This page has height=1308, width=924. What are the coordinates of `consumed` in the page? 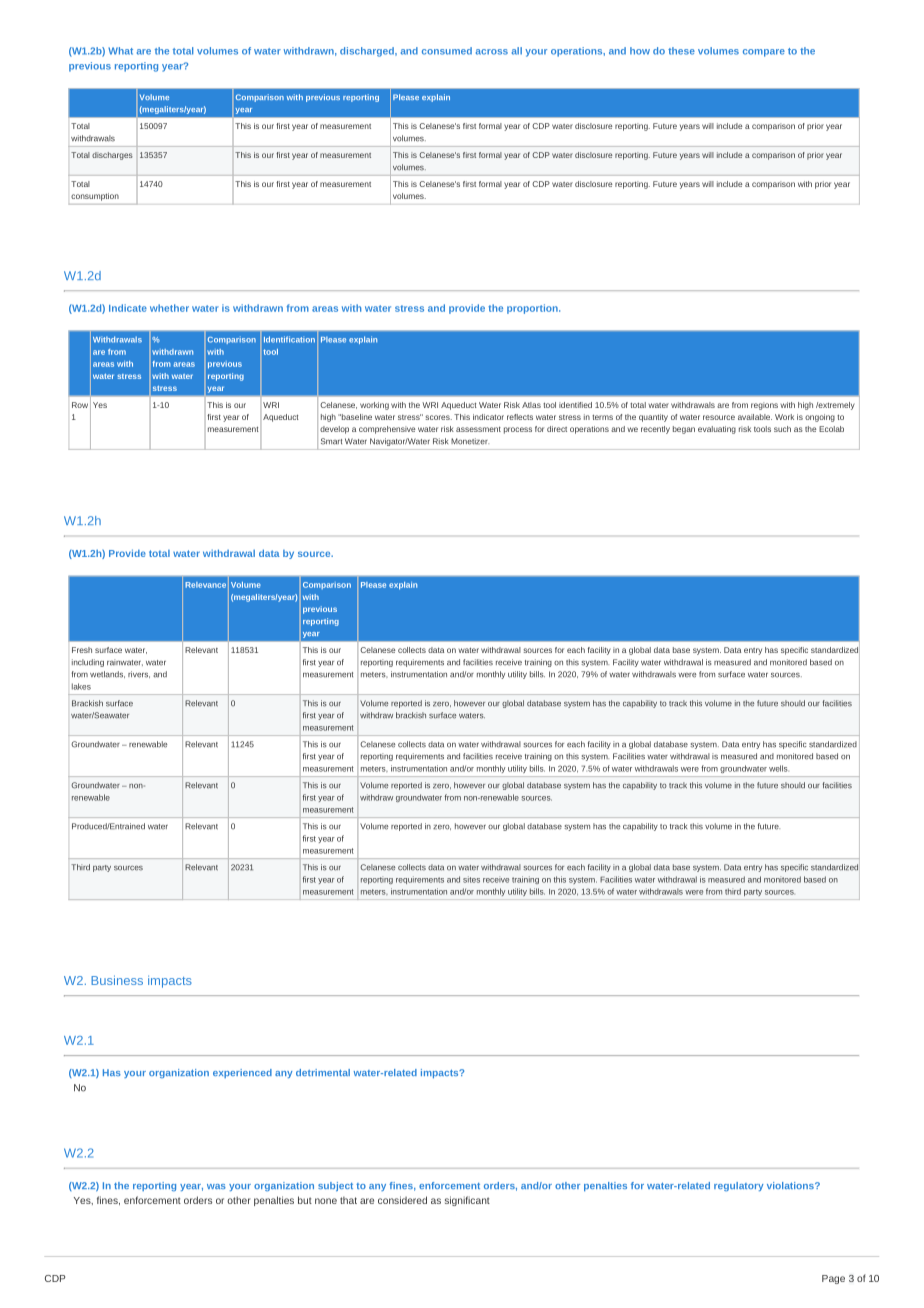 It's located at (447, 51).
